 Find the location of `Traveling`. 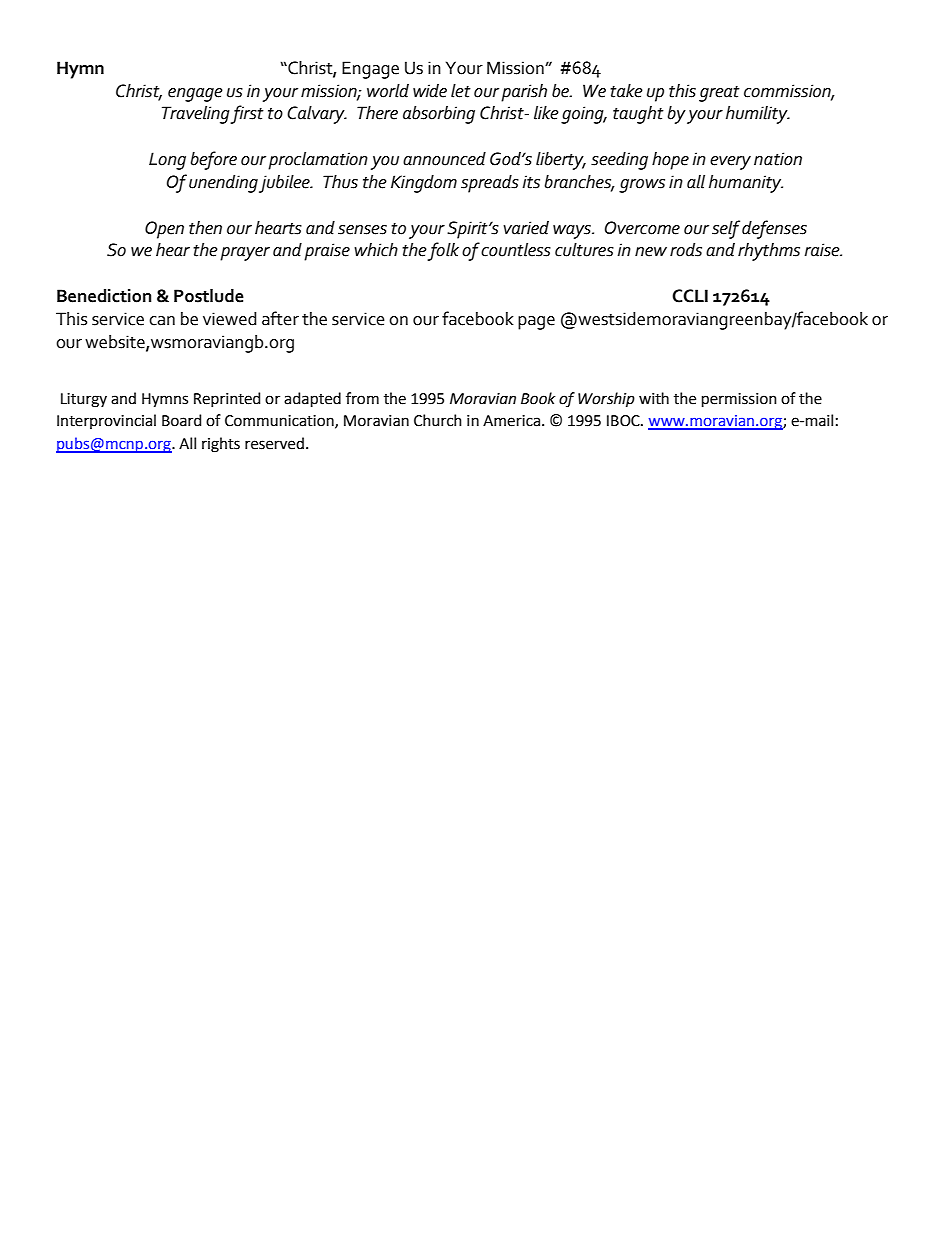

Traveling is located at coordinates (196, 115).
